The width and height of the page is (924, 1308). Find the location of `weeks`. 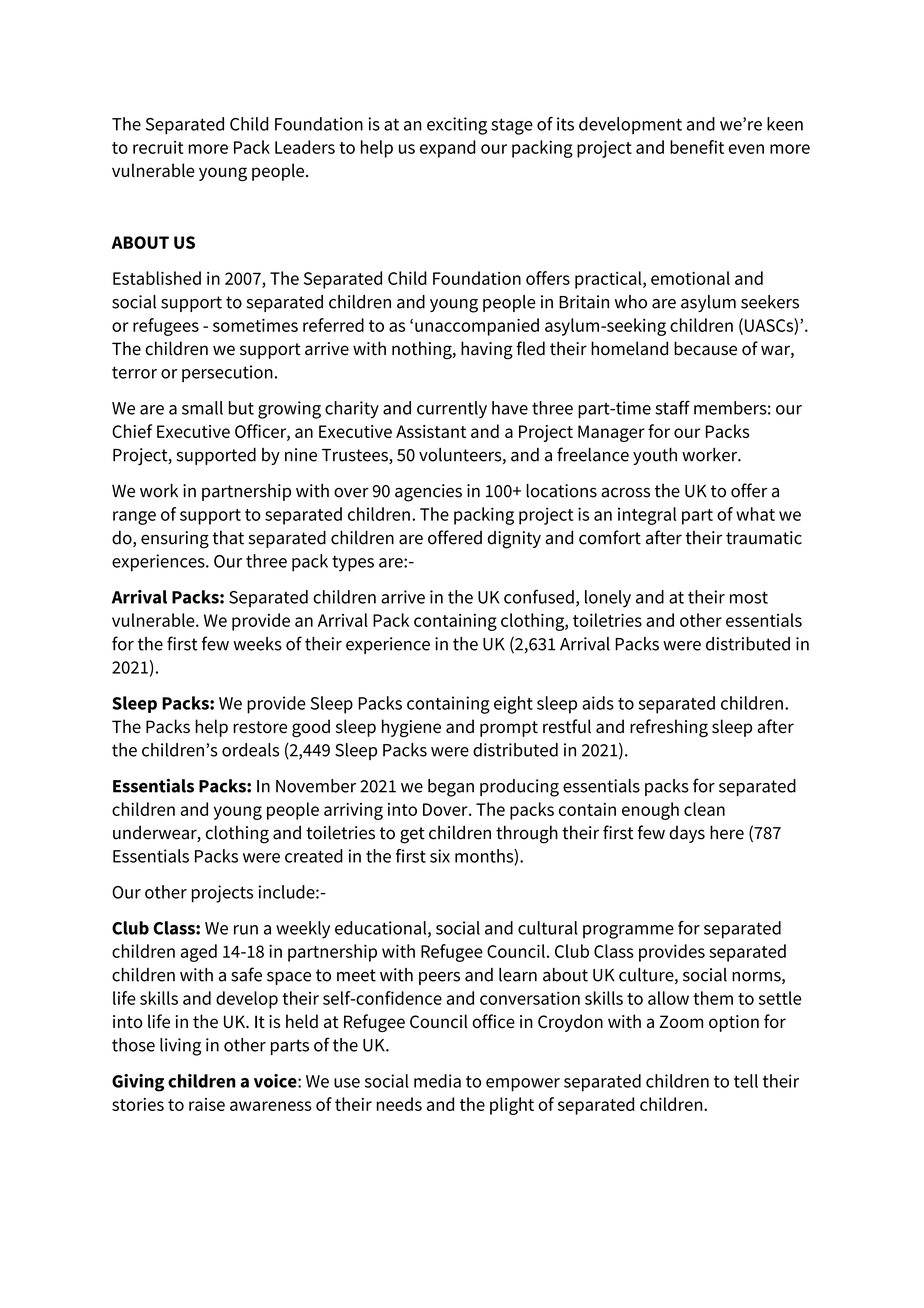

weeks is located at coordinates (257, 644).
